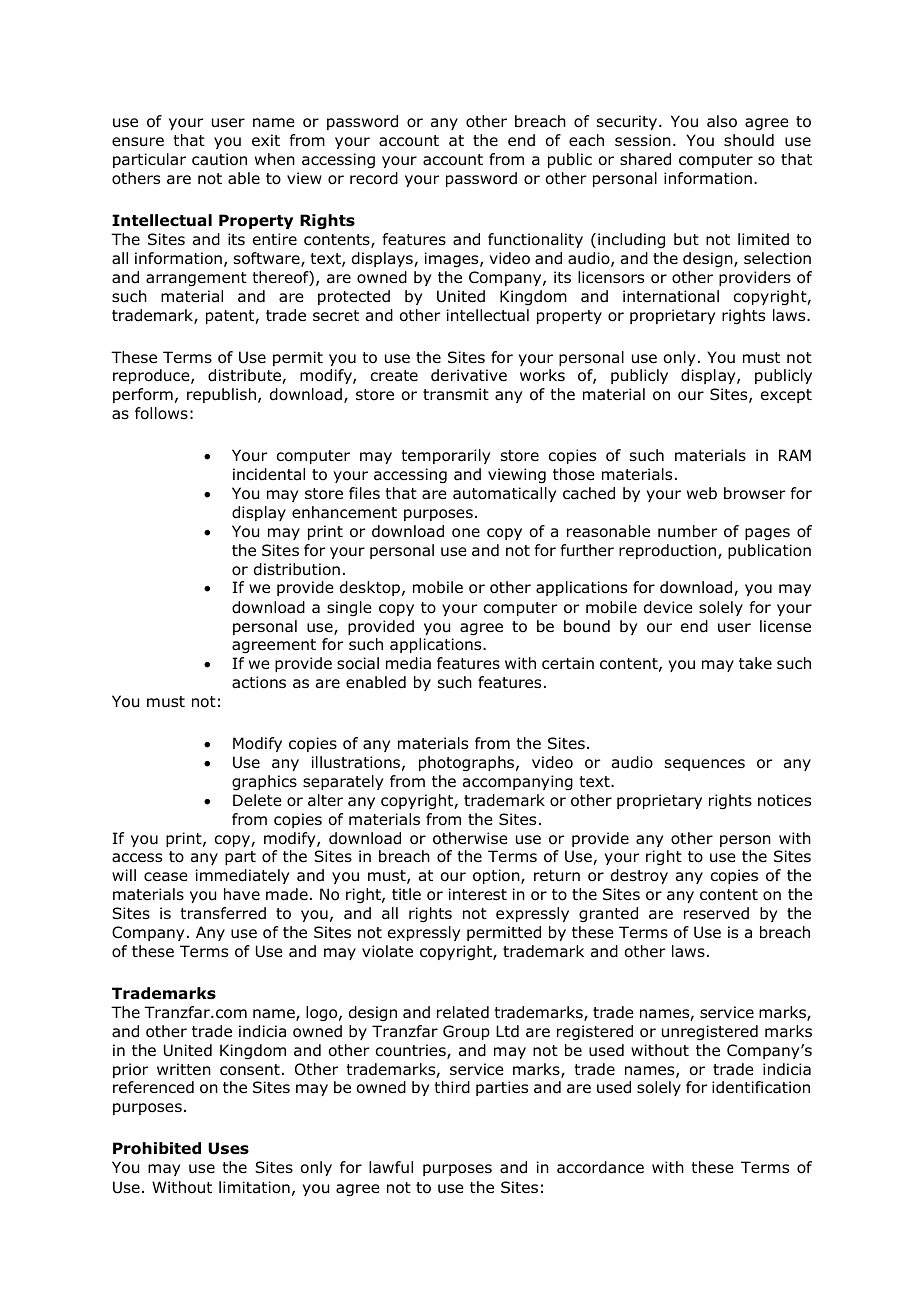 This page has height=1308, width=924. I want to click on record, so click(374, 178).
